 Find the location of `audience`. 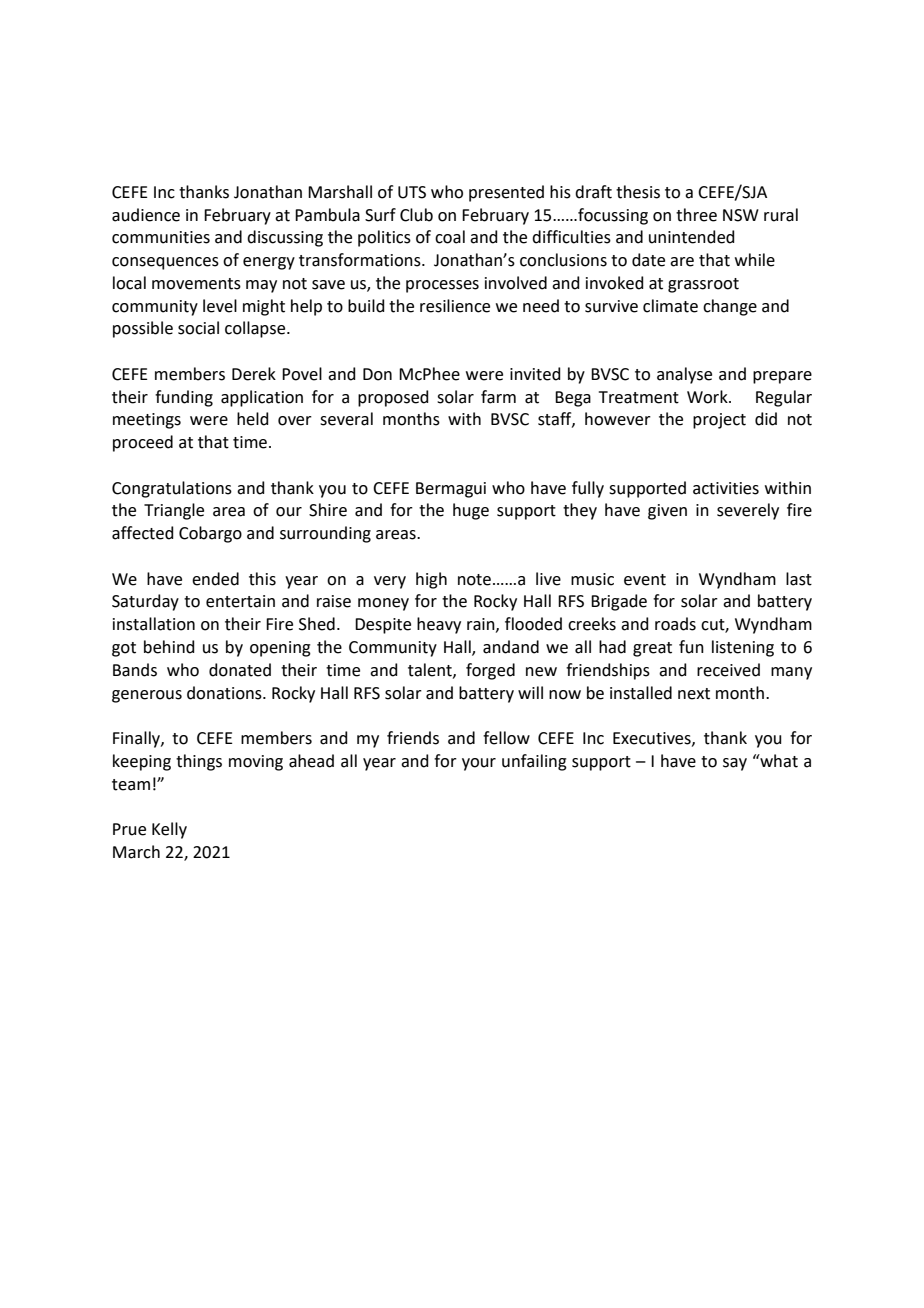

audience is located at coordinates (146, 215).
